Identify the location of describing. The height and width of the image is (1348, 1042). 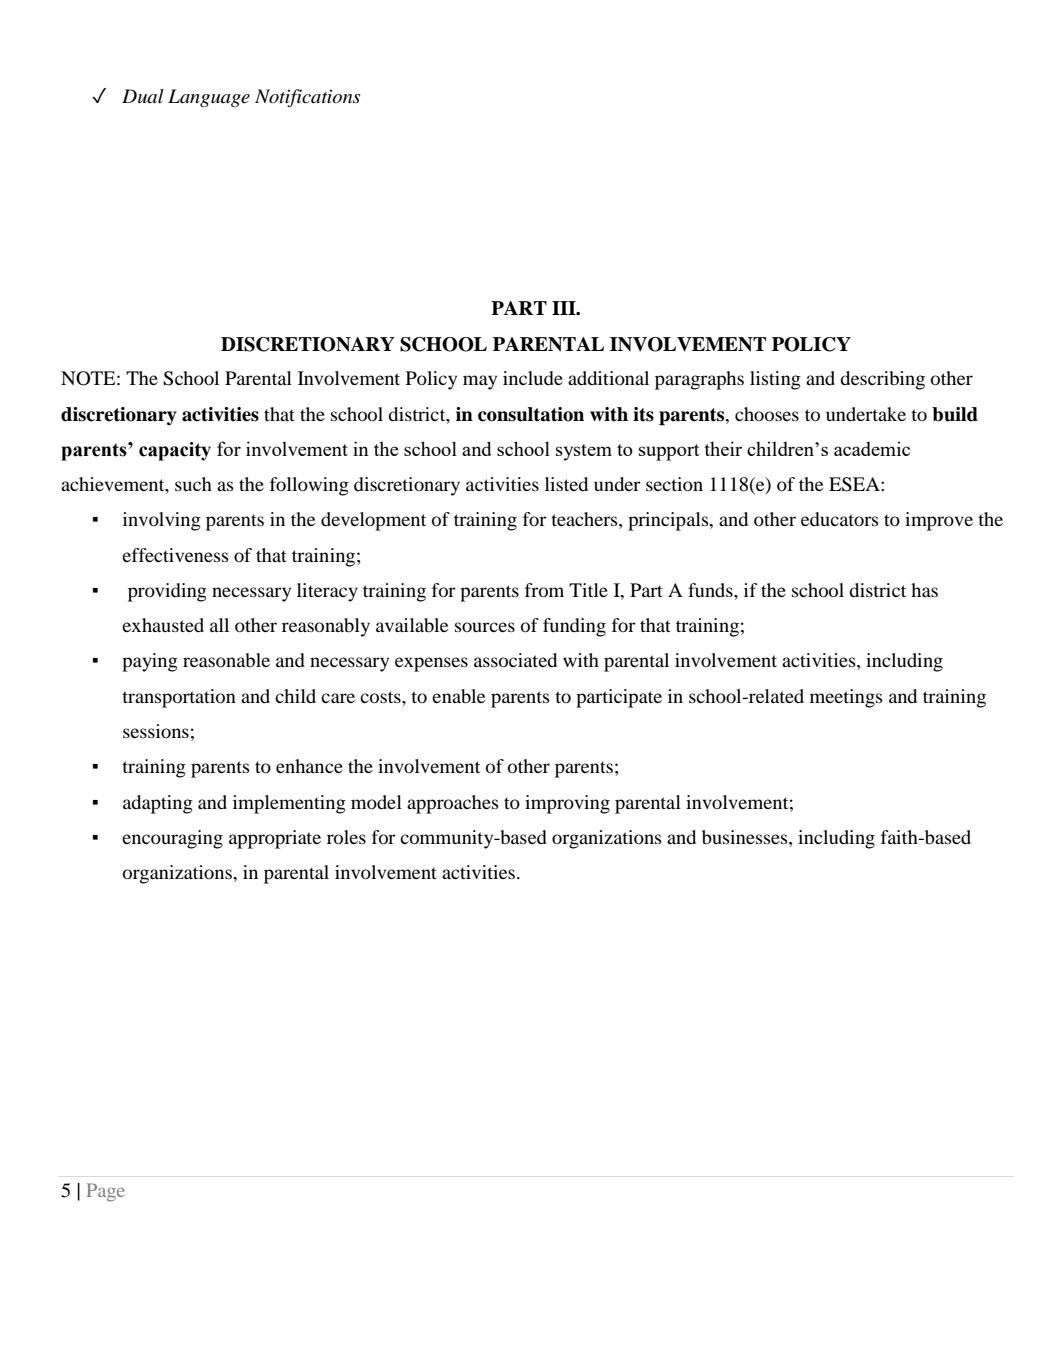
(882, 380).
